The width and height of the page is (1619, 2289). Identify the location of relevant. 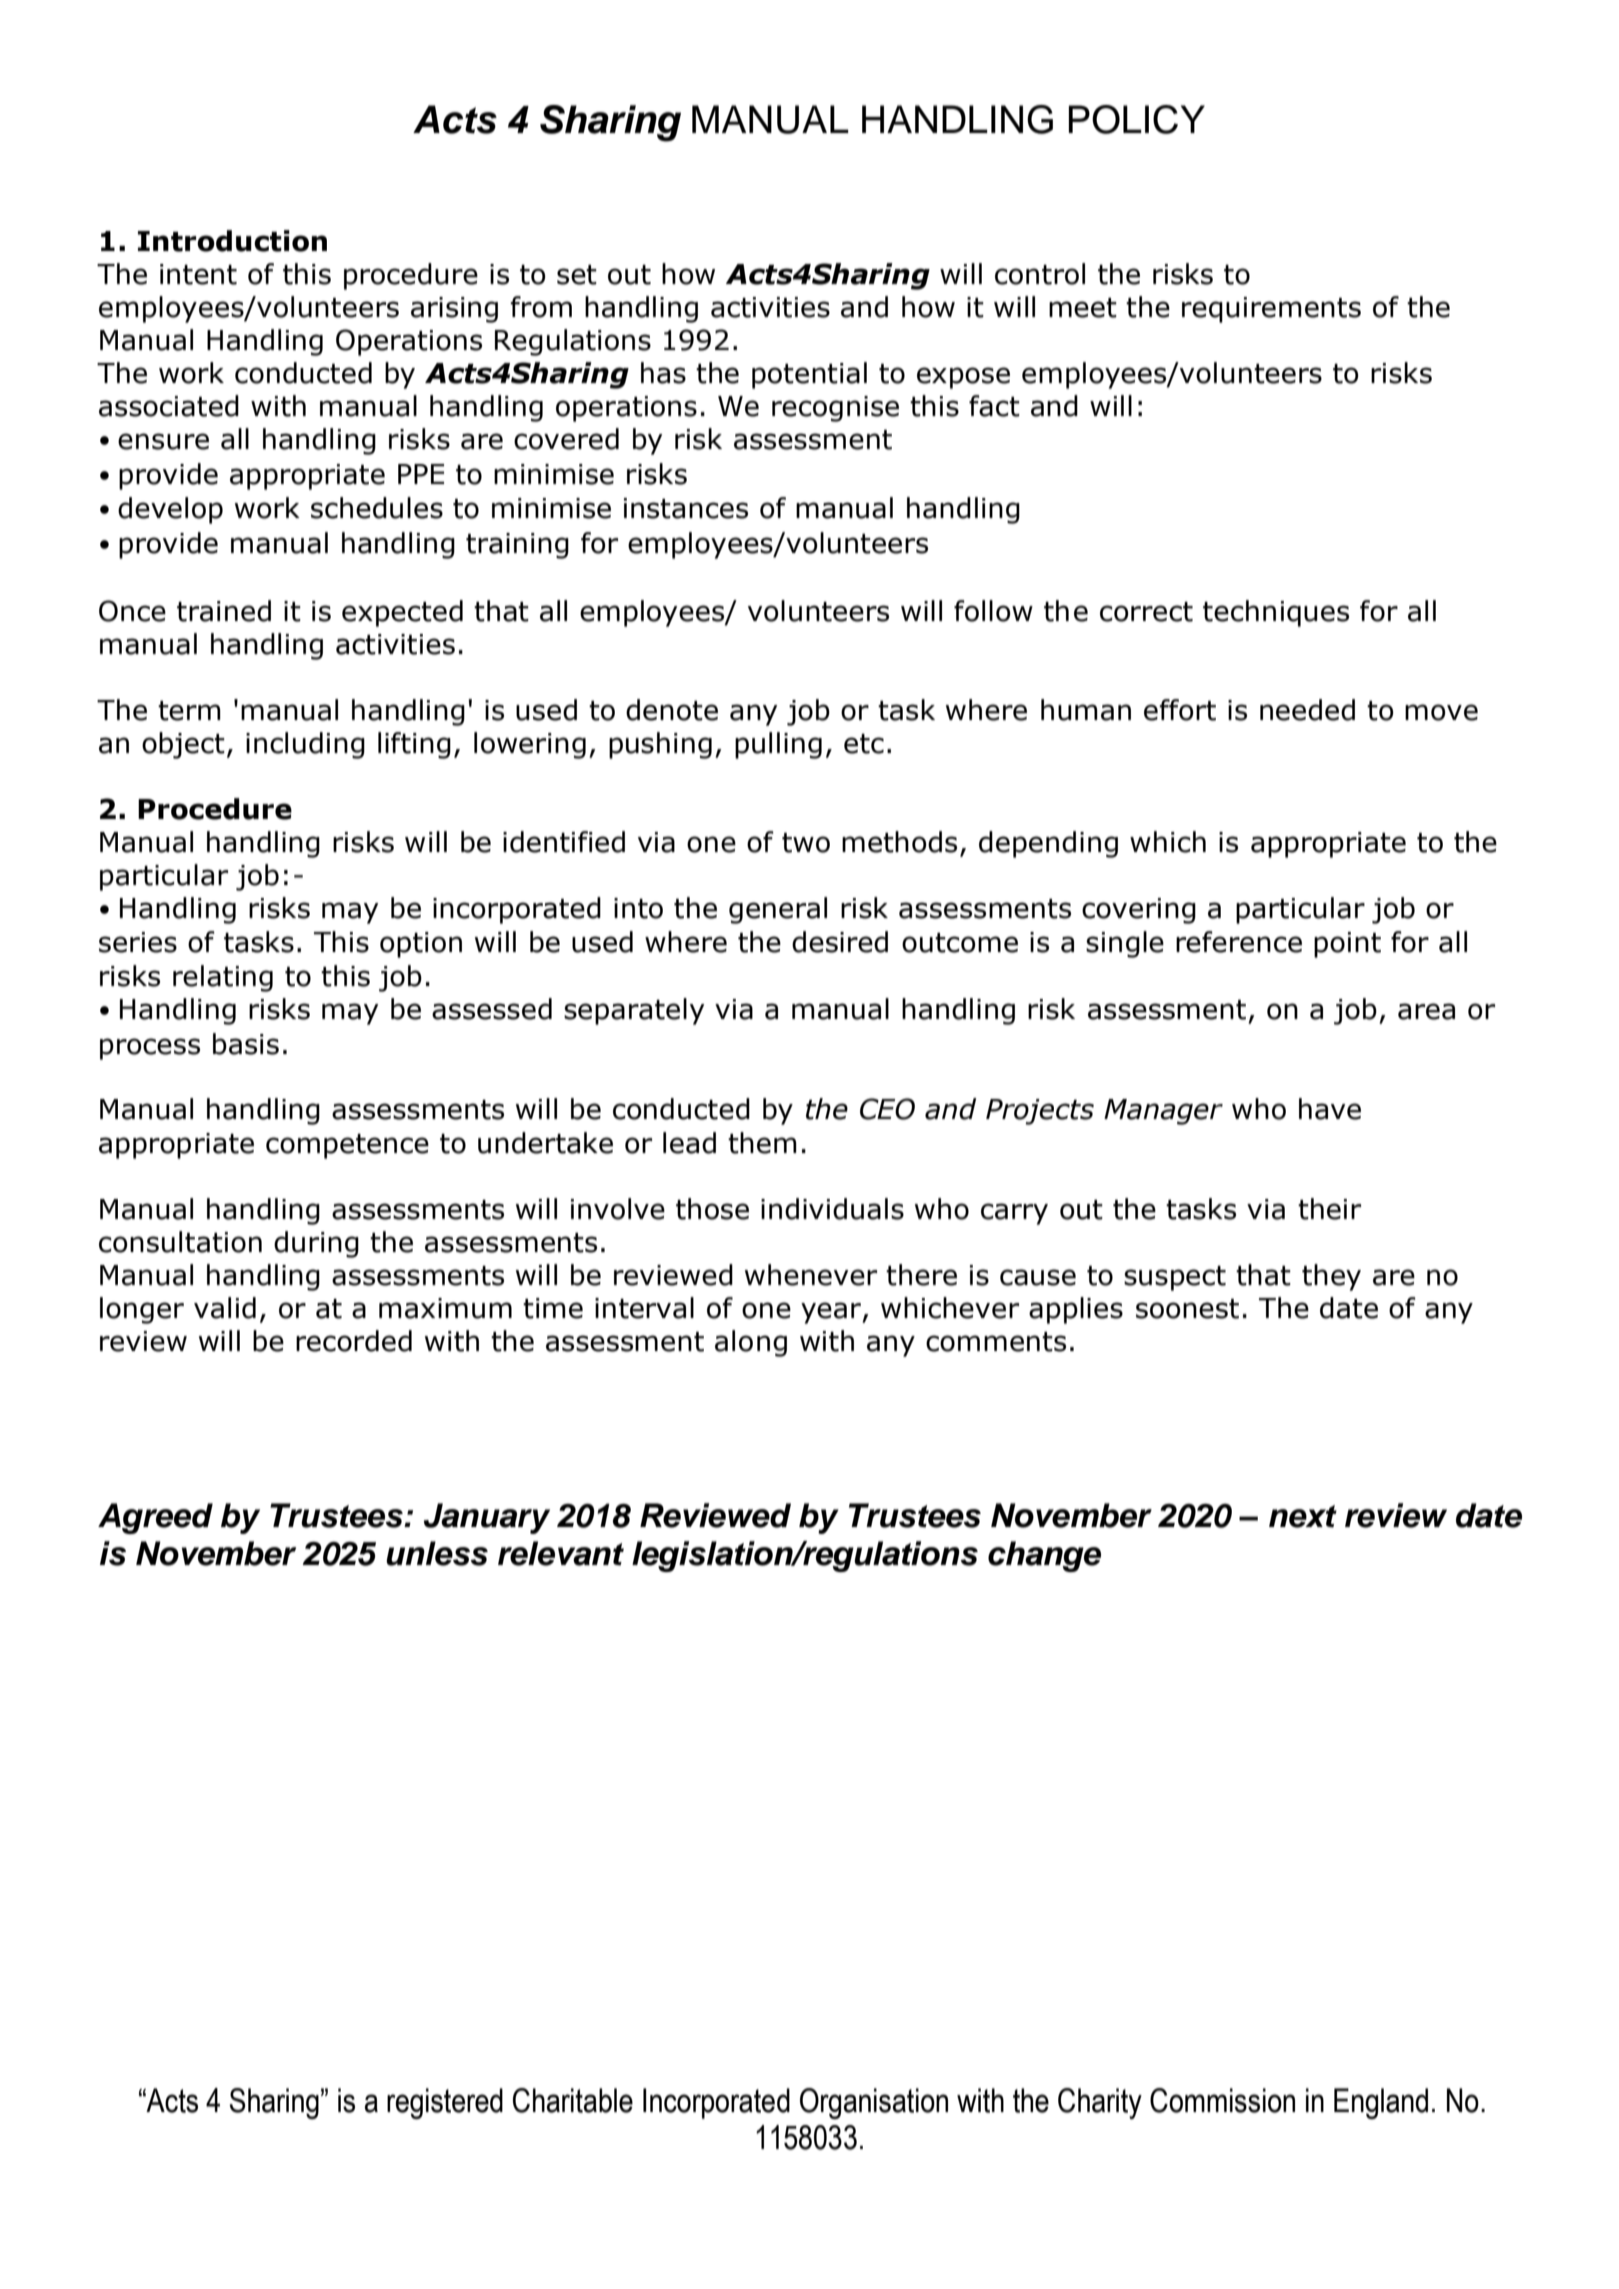
(561, 1553).
